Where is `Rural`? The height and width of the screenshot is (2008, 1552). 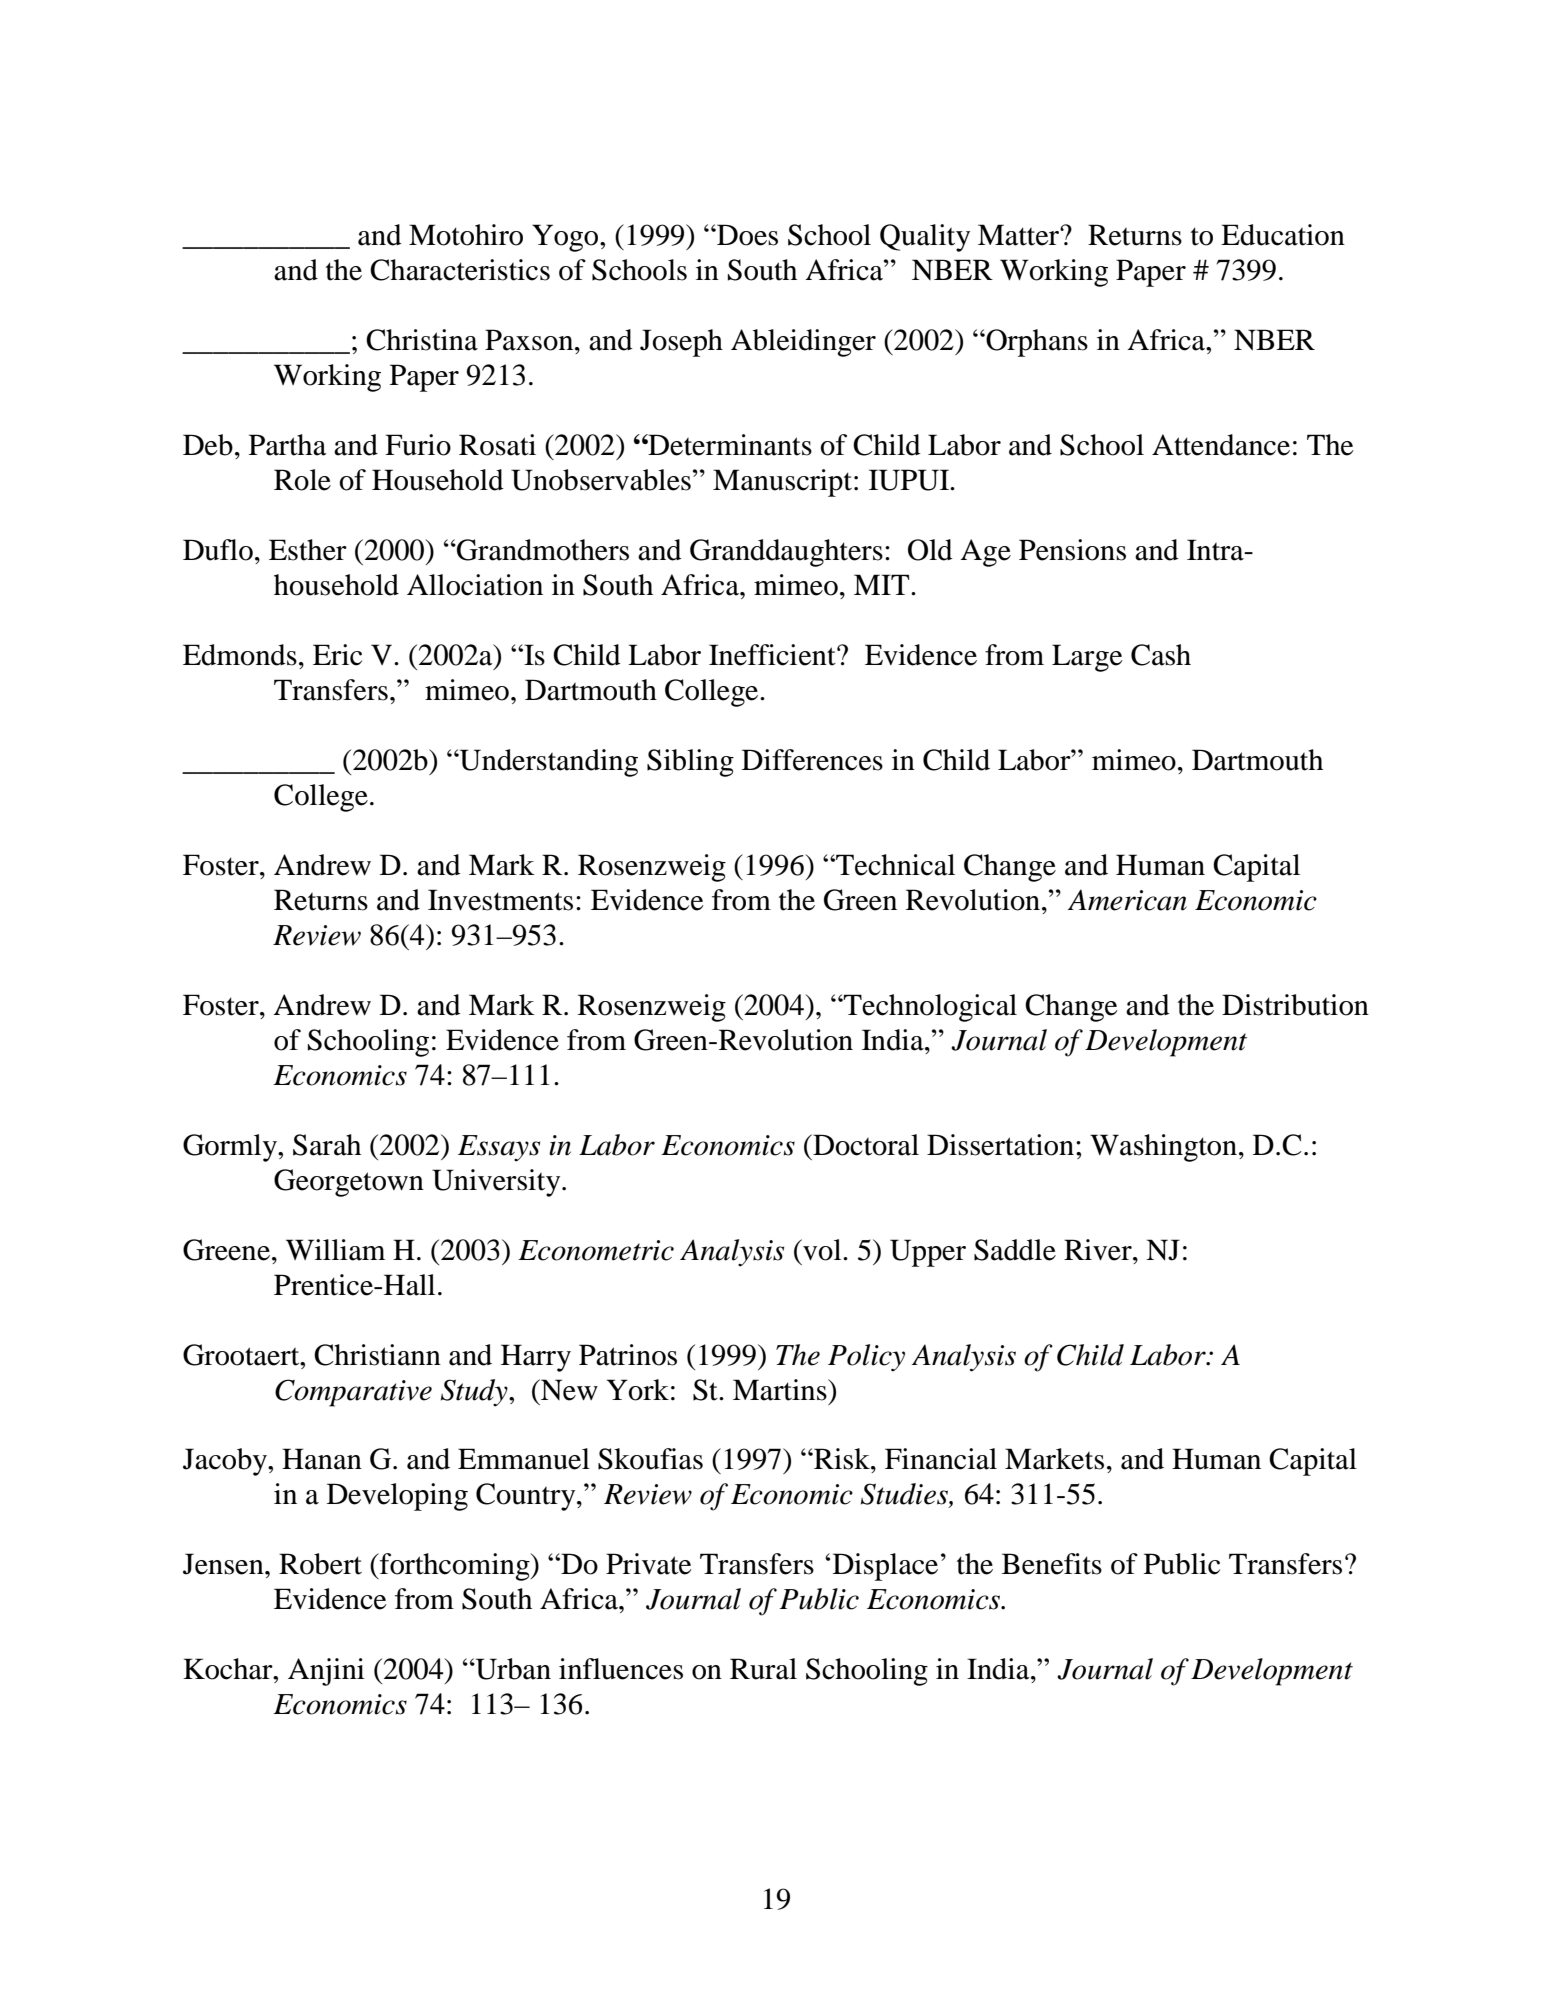 Rural is located at coordinates (763, 1669).
